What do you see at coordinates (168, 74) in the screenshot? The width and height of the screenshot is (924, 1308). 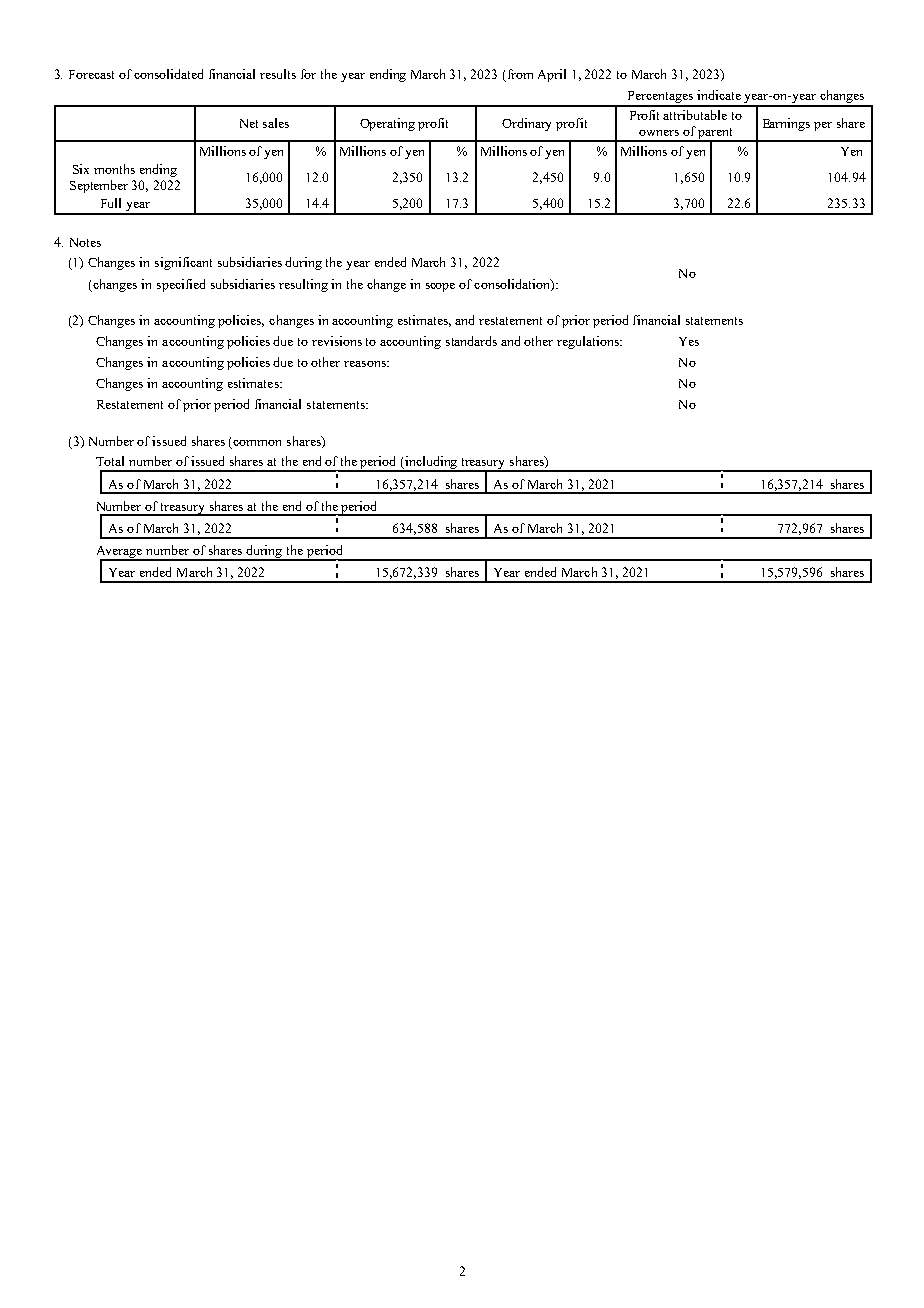 I see `consolidated` at bounding box center [168, 74].
